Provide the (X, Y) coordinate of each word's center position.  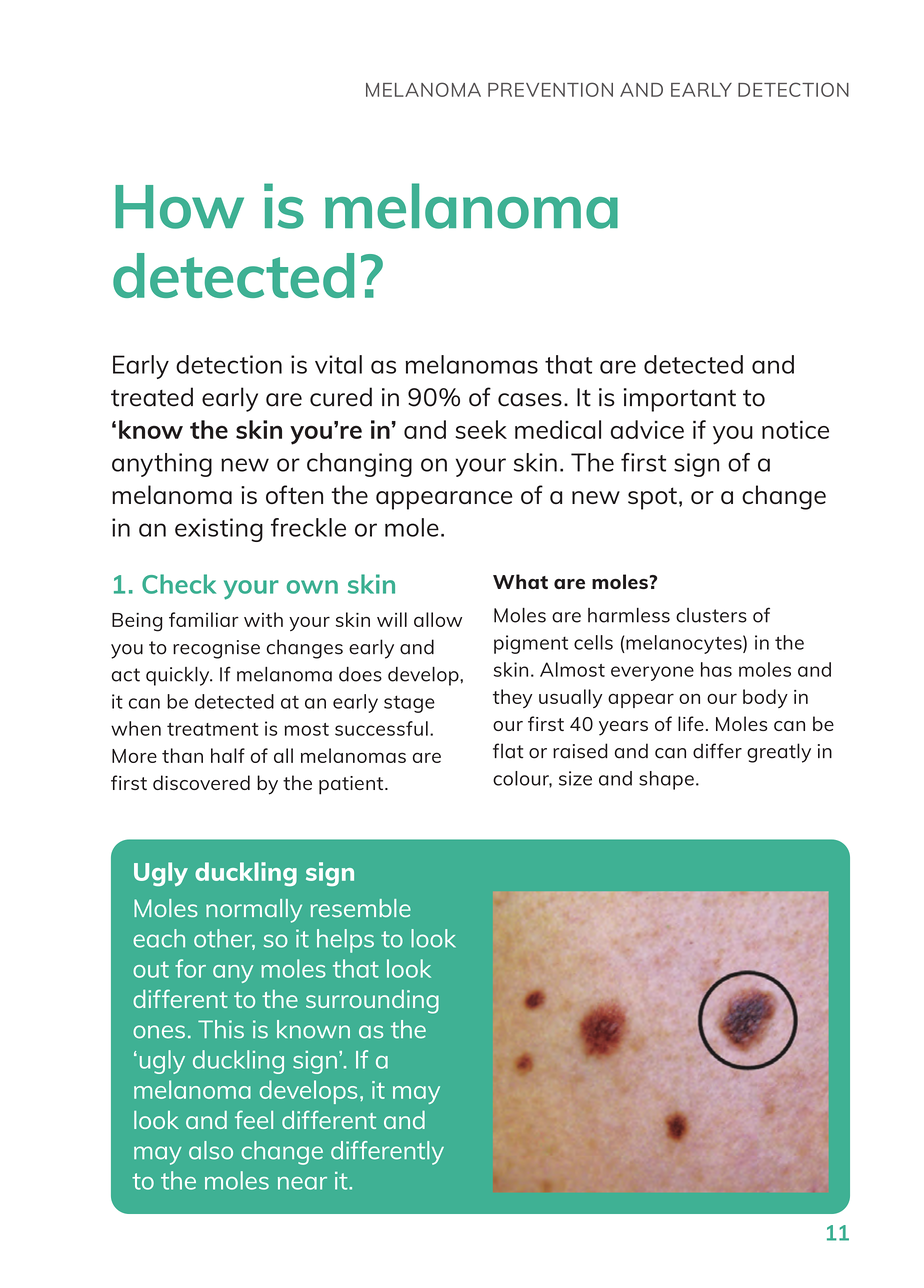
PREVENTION (550, 89)
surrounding (372, 1002)
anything (162, 465)
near (302, 1183)
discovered (201, 782)
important (680, 400)
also (211, 1150)
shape (666, 780)
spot (652, 498)
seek (481, 429)
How (179, 207)
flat (508, 751)
